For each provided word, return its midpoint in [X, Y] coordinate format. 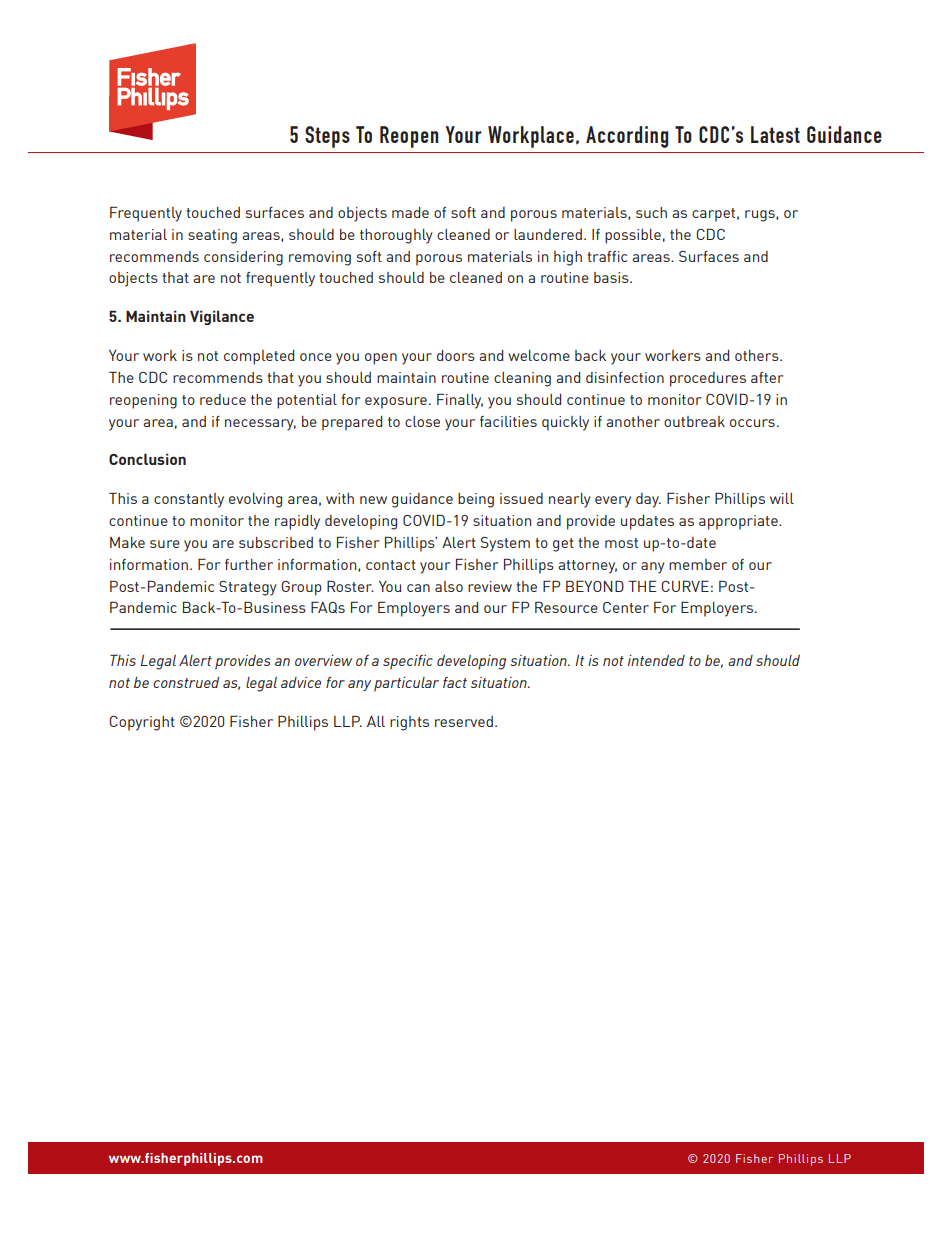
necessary [260, 425]
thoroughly [396, 236]
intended [656, 660]
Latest [775, 134]
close [422, 421]
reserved [464, 721]
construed [186, 682]
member [698, 564]
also [449, 586]
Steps [327, 137]
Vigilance [222, 317]
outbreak [694, 421]
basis [612, 277]
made [410, 212]
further [249, 564]
